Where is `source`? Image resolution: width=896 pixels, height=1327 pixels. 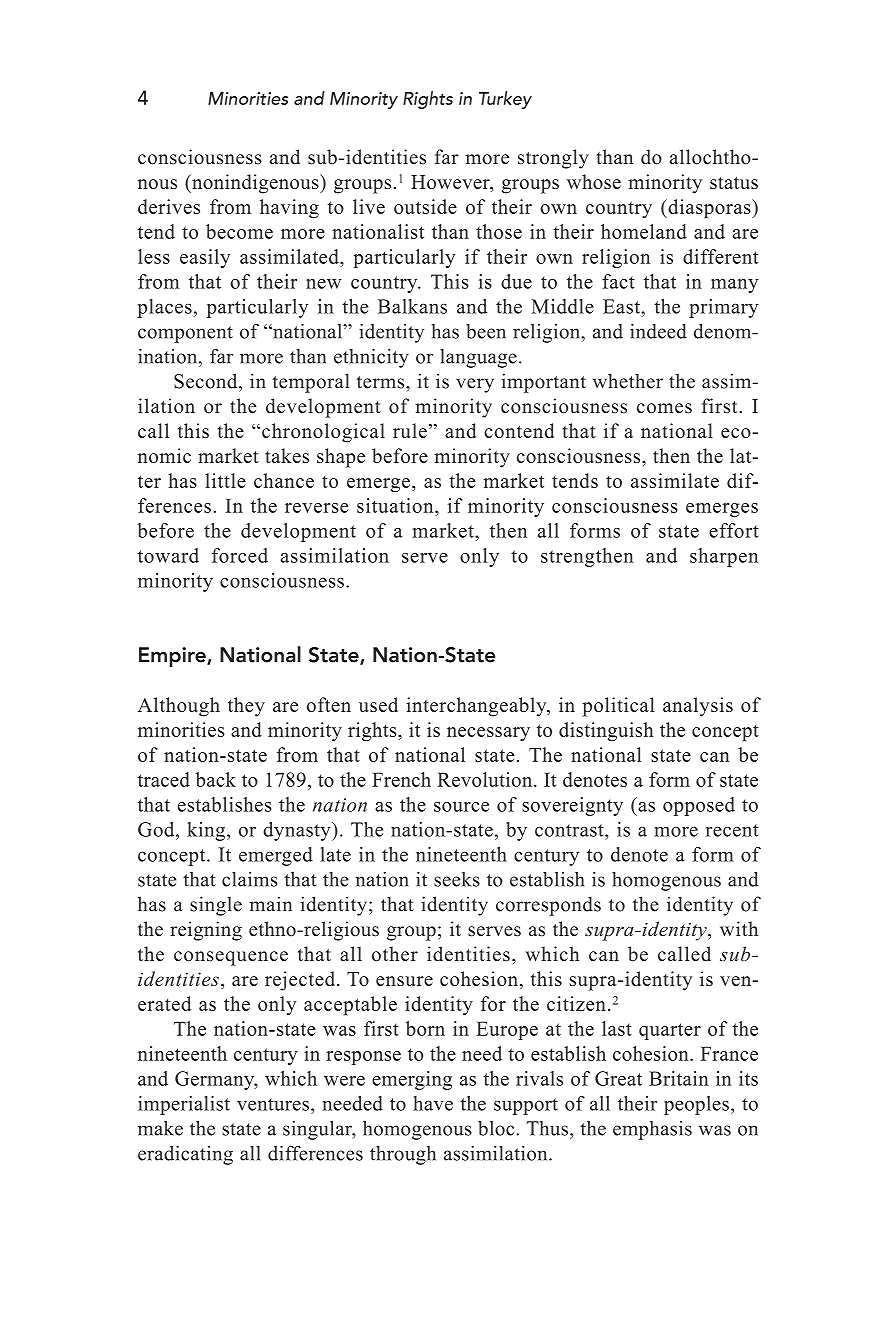 source is located at coordinates (461, 807).
